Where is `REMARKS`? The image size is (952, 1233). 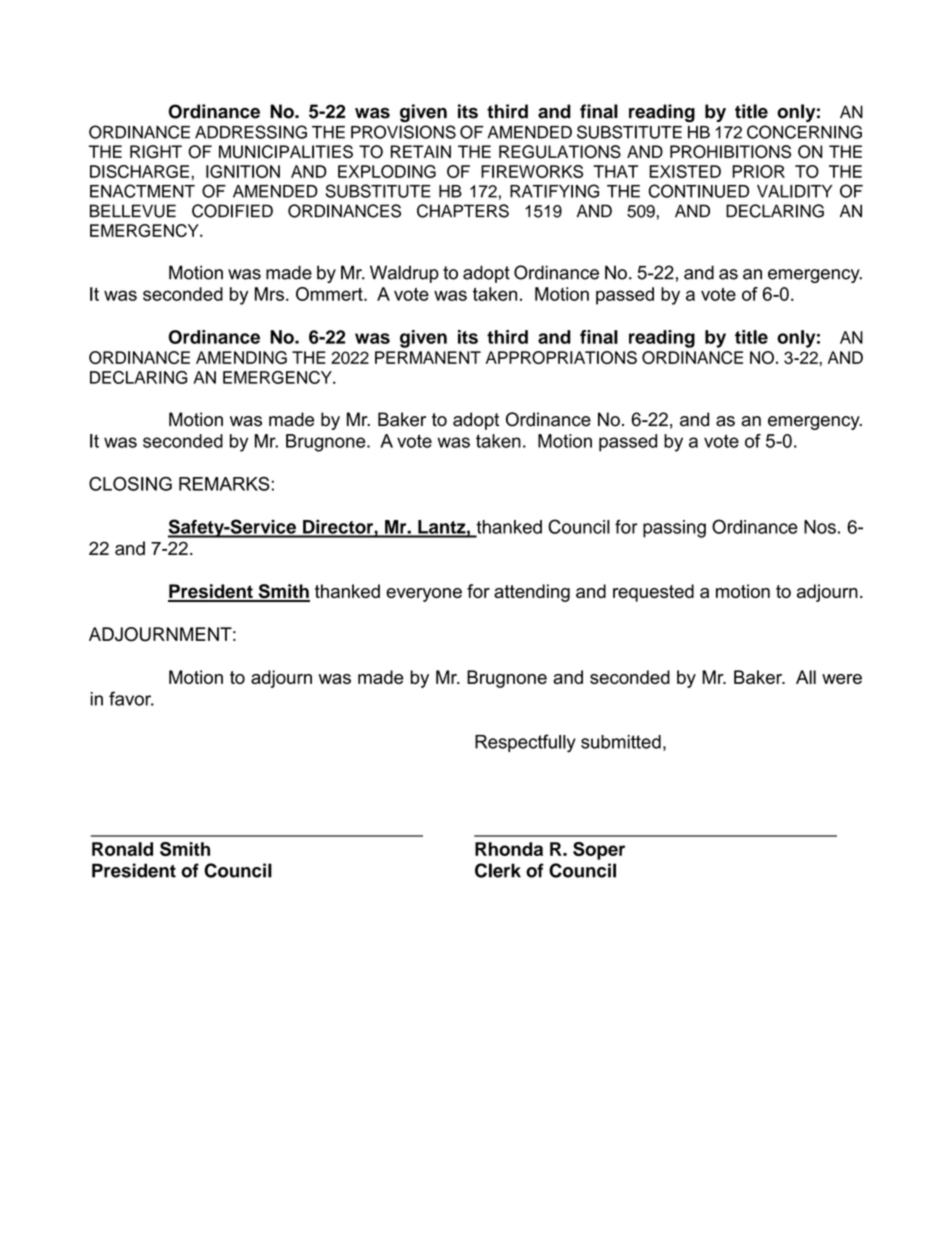 REMARKS is located at coordinates (224, 484).
